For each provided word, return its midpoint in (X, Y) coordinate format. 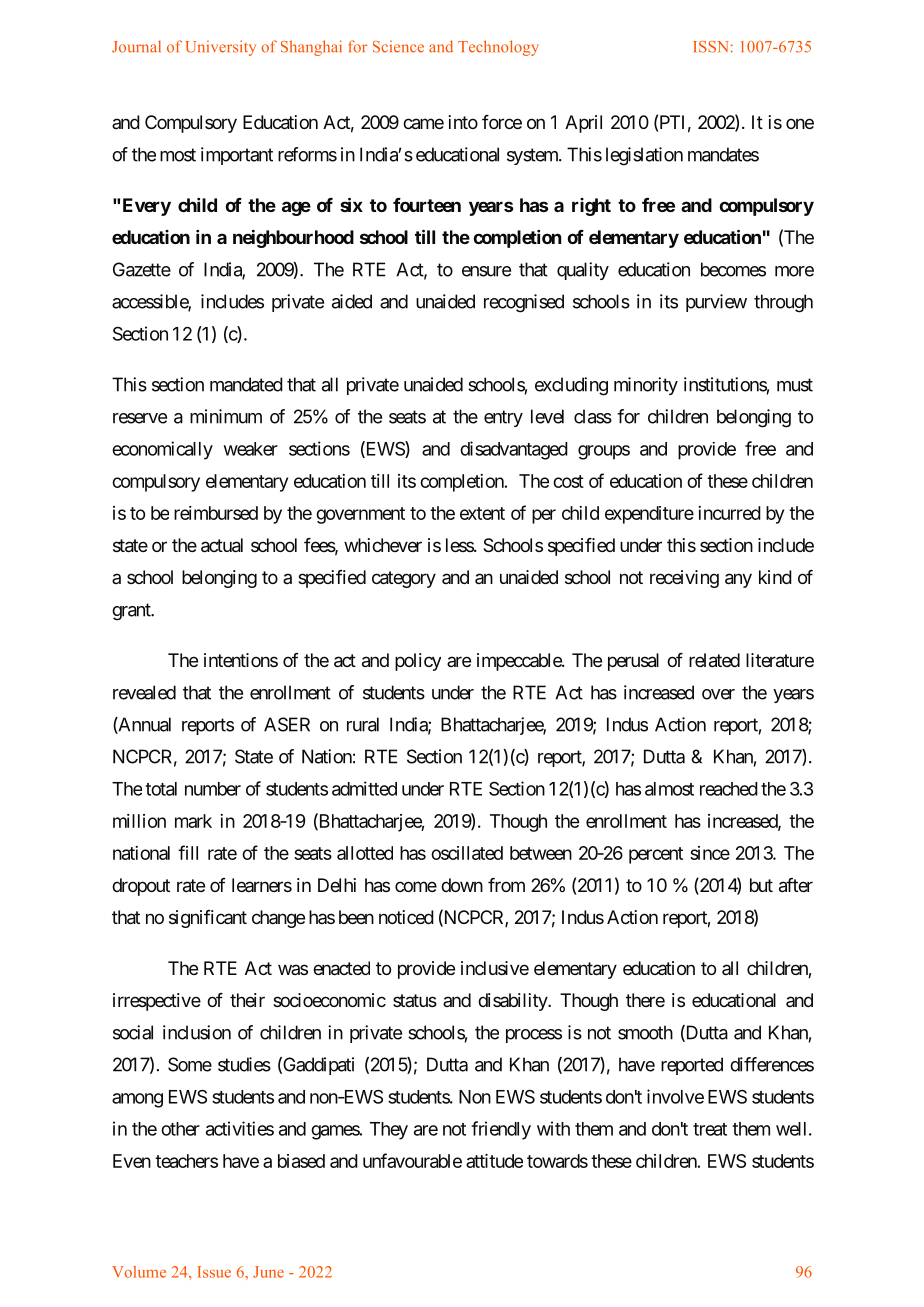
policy (418, 662)
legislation (644, 156)
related (714, 660)
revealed (144, 692)
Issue (214, 1272)
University (221, 48)
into (463, 122)
